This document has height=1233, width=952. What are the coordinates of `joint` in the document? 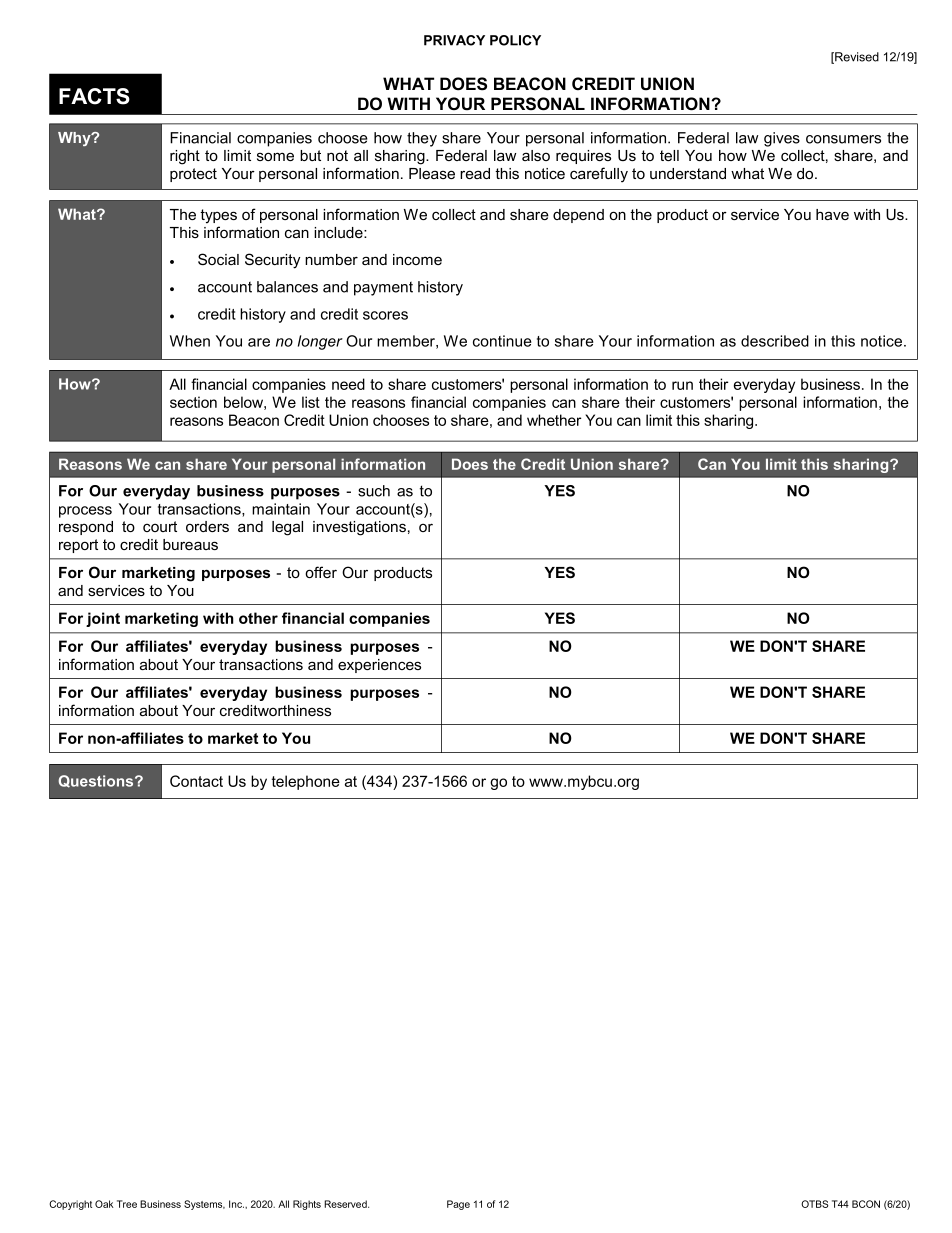 It's located at (103, 619).
